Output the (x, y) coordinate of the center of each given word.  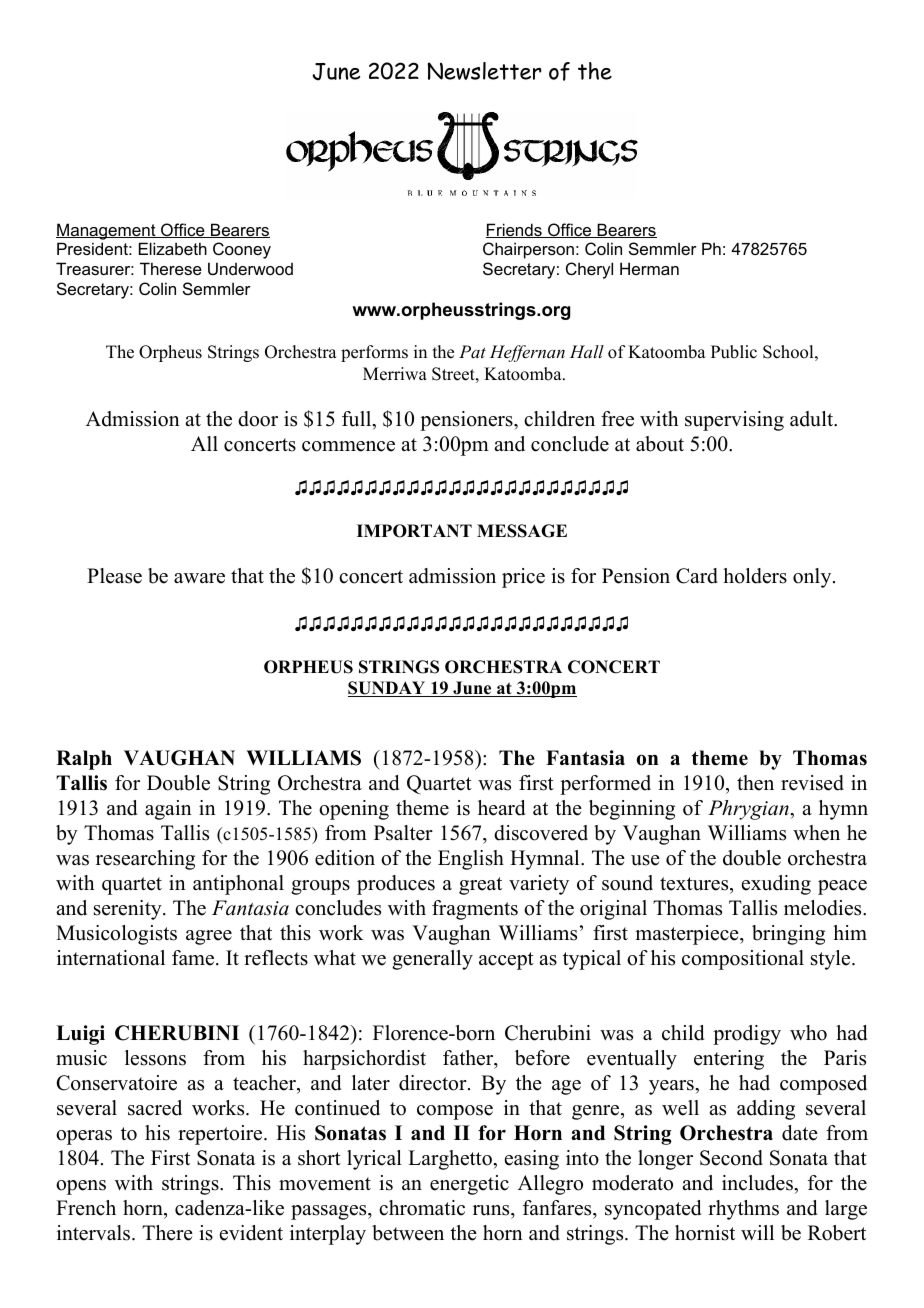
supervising (734, 421)
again (168, 810)
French (86, 1208)
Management (107, 231)
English (471, 860)
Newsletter (485, 71)
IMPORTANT (414, 531)
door (258, 419)
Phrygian (749, 810)
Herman (649, 268)
